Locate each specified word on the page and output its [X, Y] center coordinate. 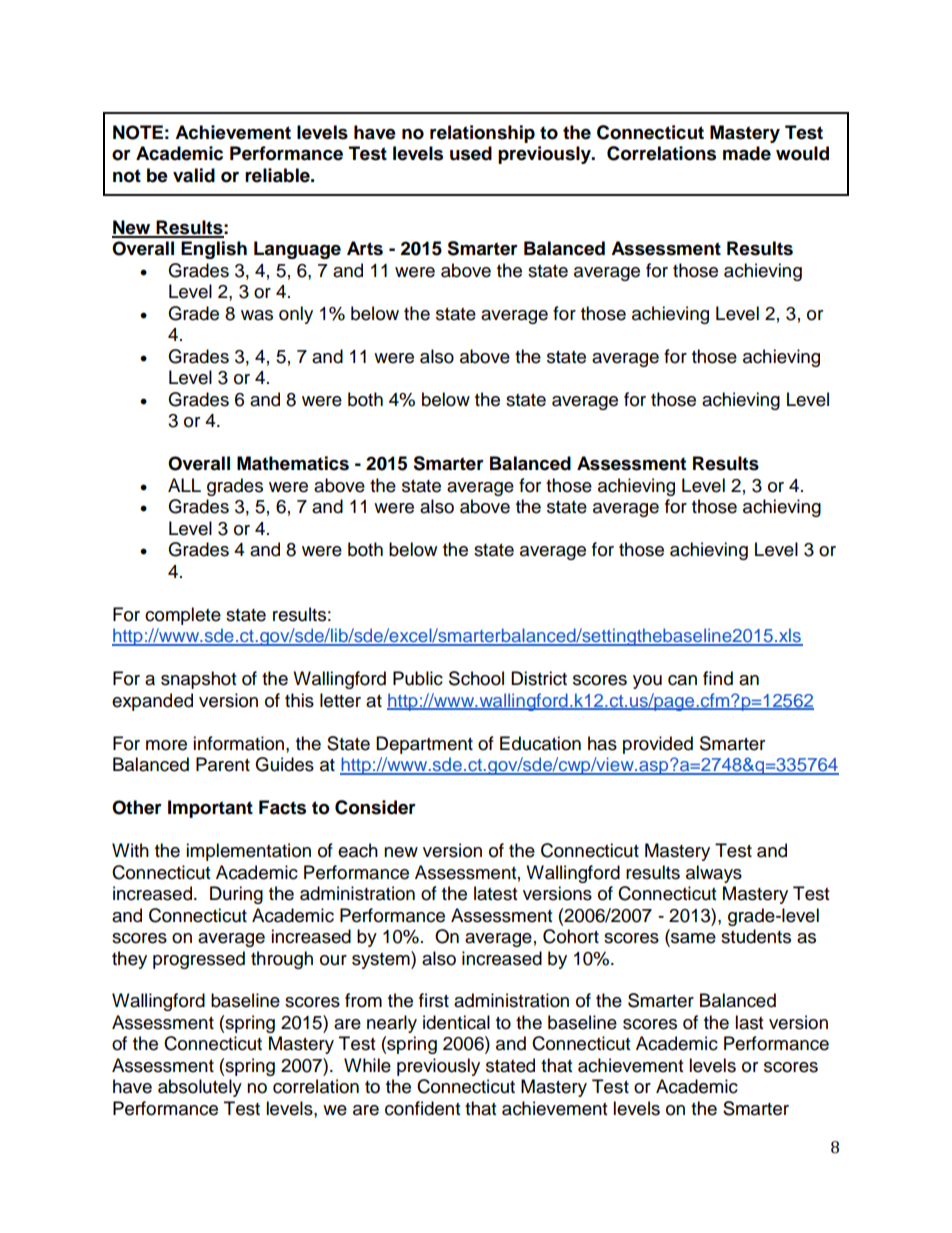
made [747, 153]
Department [424, 745]
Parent [223, 764]
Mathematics [293, 463]
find [718, 678]
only [296, 315]
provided [658, 745]
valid [194, 175]
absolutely [200, 1088]
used [471, 153]
